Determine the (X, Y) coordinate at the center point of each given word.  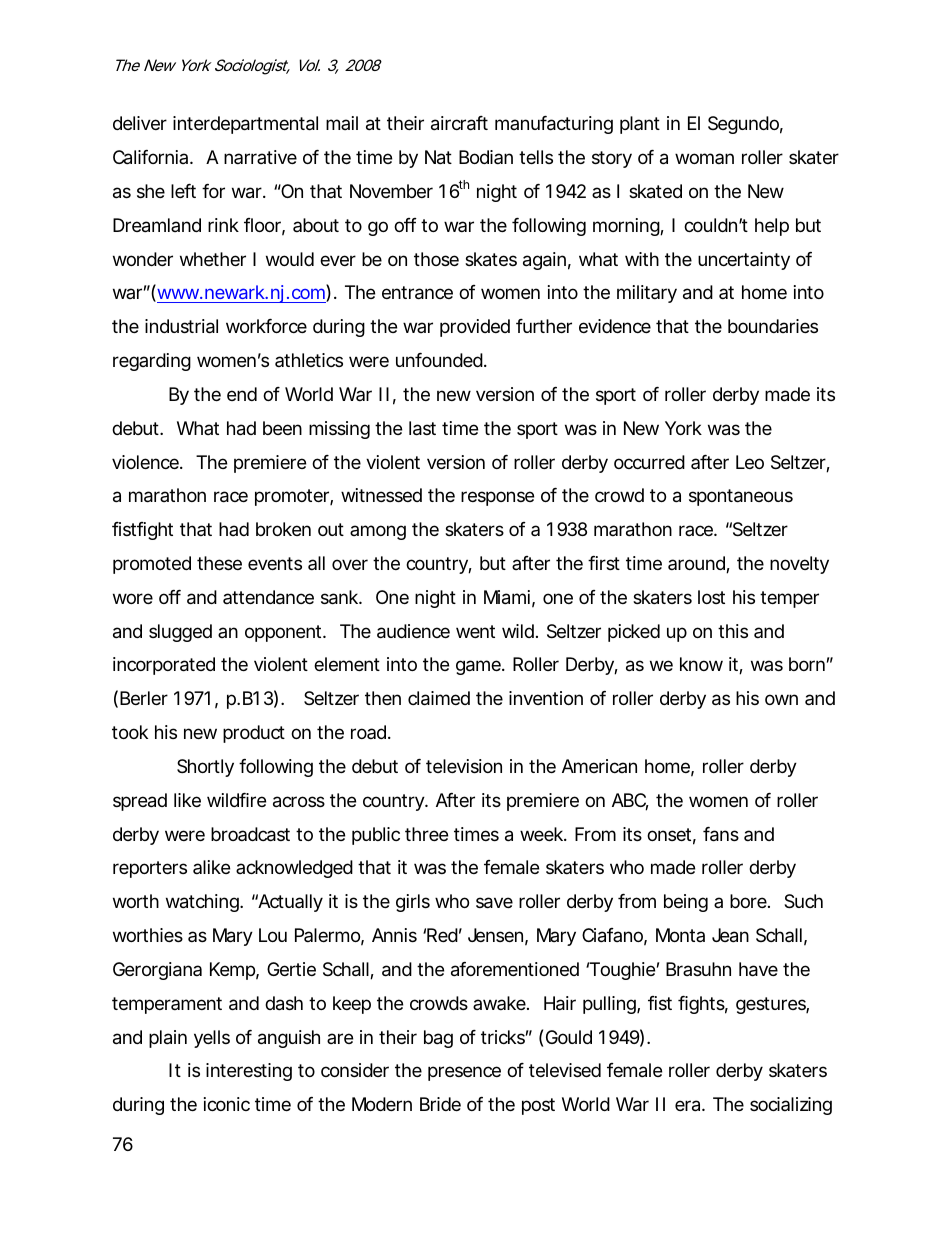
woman (704, 158)
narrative (260, 157)
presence (464, 1073)
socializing (791, 1106)
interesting (249, 1072)
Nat (438, 157)
